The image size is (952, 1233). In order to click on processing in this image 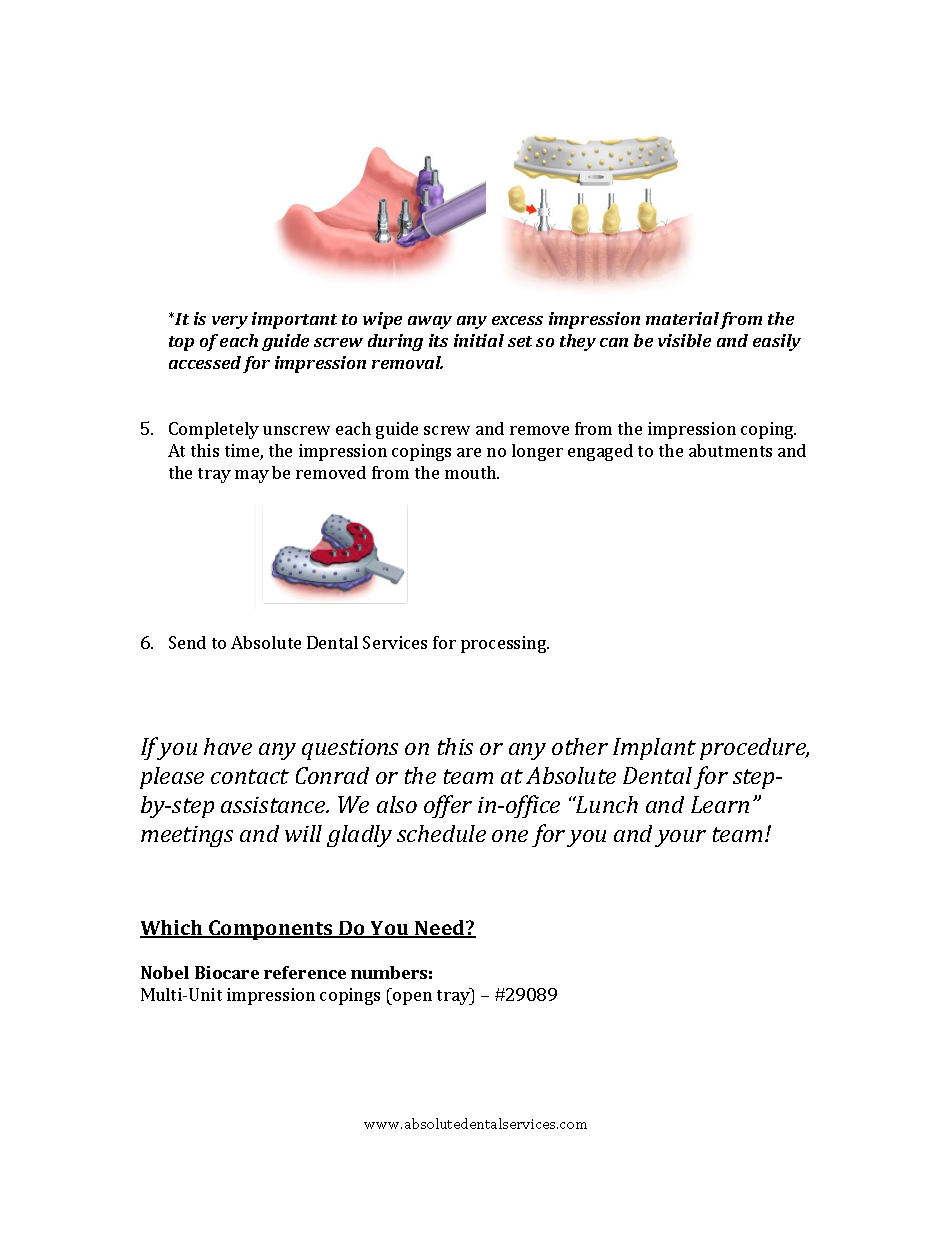, I will do `click(505, 644)`.
